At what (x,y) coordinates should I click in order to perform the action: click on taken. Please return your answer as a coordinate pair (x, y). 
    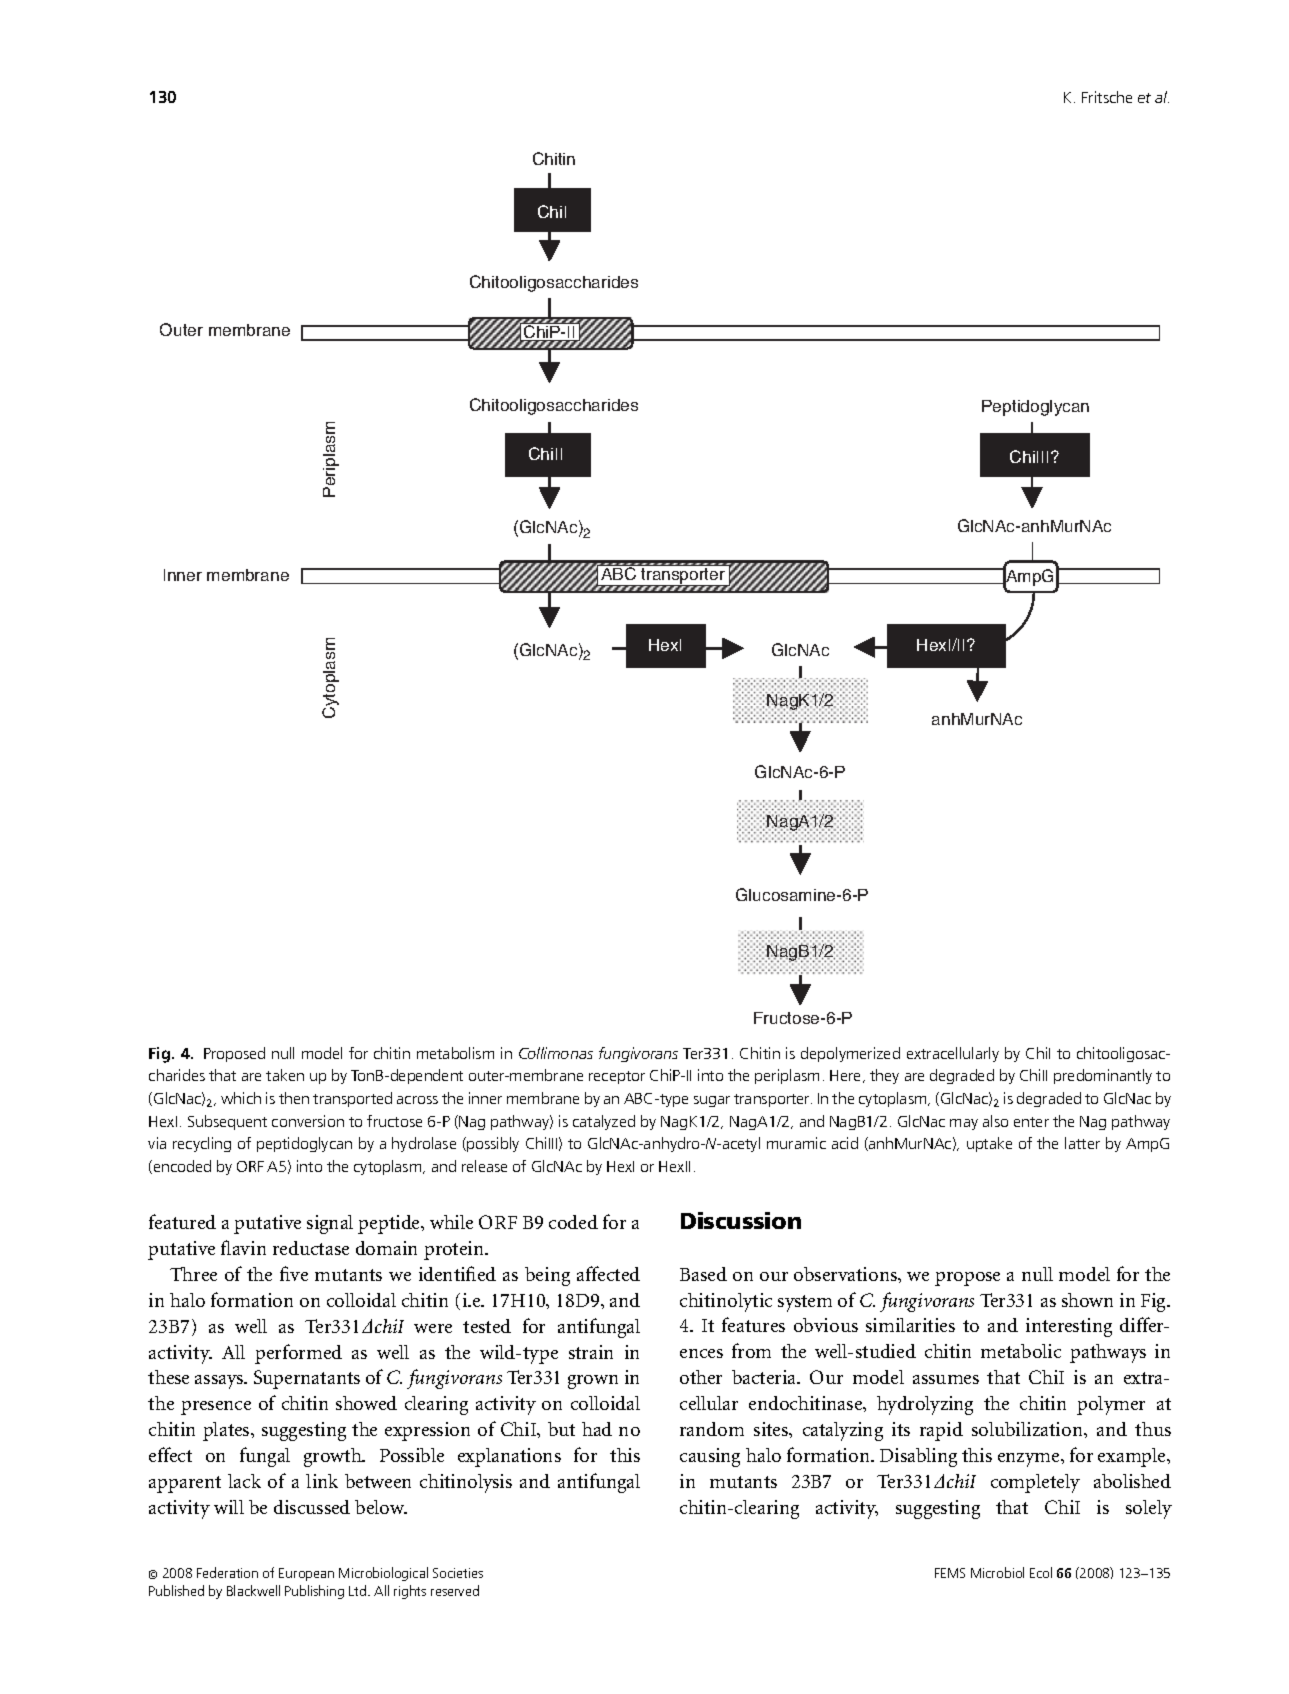
    Looking at the image, I should click on (285, 1075).
